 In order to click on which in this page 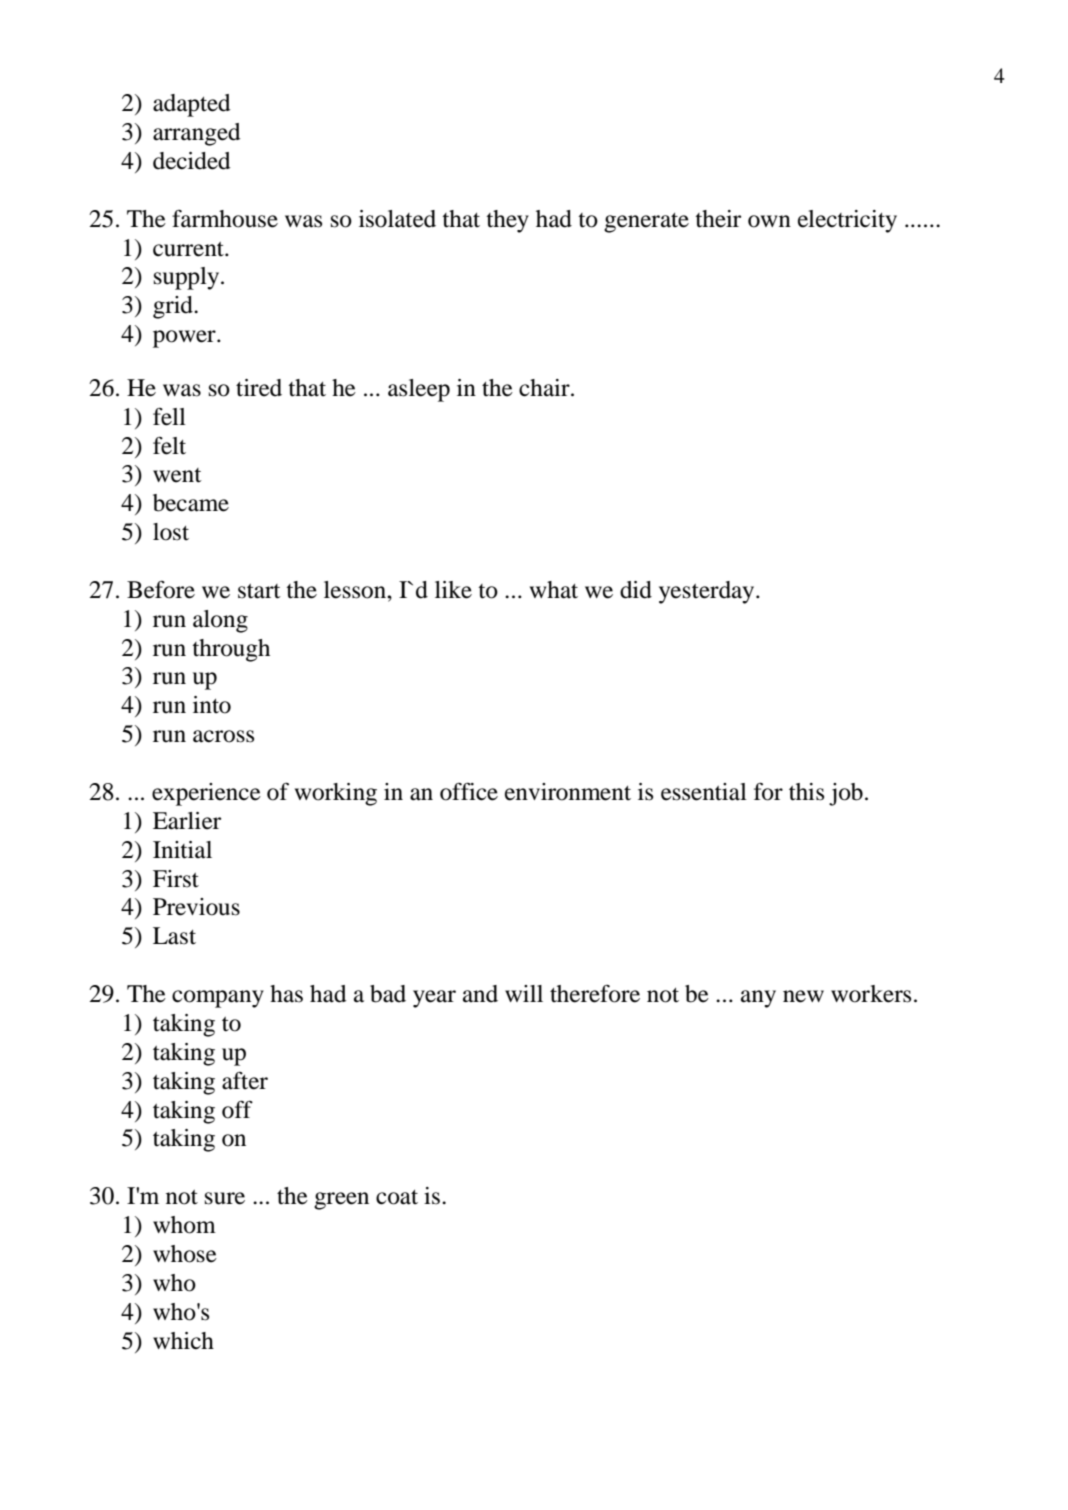, I will do `click(183, 1341)`.
